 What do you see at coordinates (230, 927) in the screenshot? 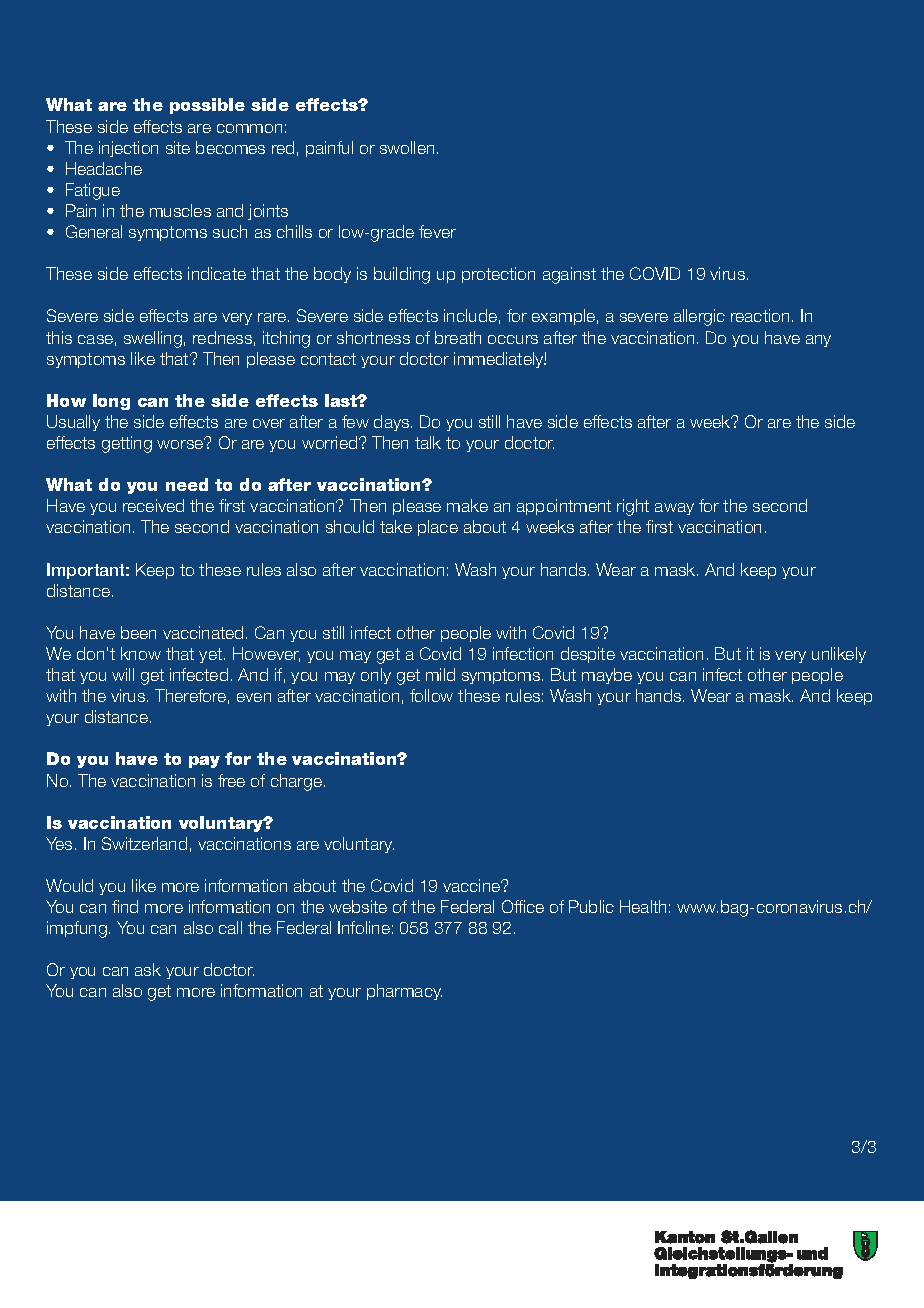
I see `call` at bounding box center [230, 927].
